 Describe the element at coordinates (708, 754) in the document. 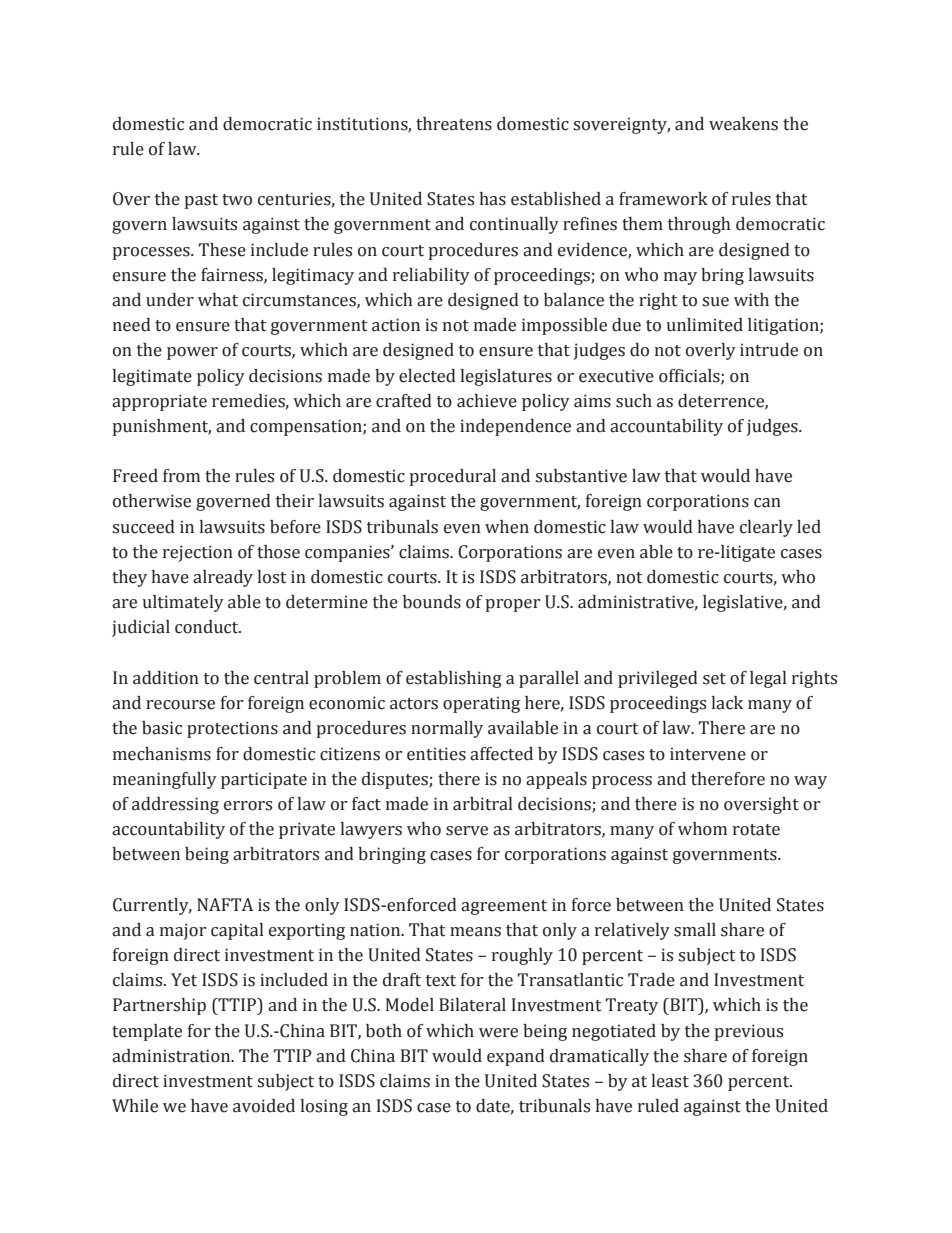

I see `intervene` at that location.
